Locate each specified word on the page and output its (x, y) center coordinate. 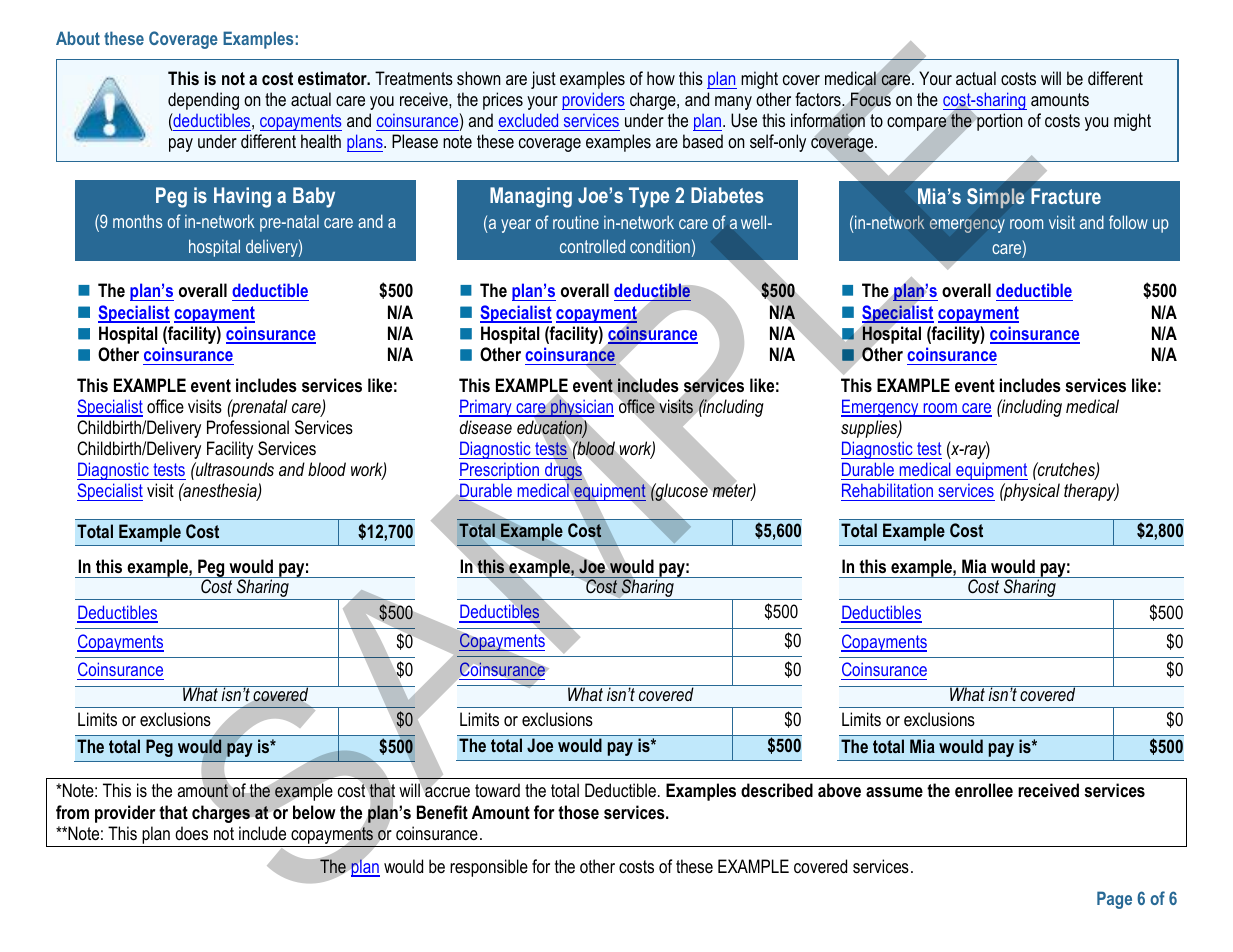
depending (203, 101)
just (543, 80)
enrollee (984, 790)
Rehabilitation (888, 492)
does (191, 833)
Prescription (500, 471)
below (314, 812)
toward (497, 790)
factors (819, 99)
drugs (562, 471)
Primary (486, 408)
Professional (248, 427)
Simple (995, 198)
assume (894, 792)
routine (576, 222)
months (137, 221)
